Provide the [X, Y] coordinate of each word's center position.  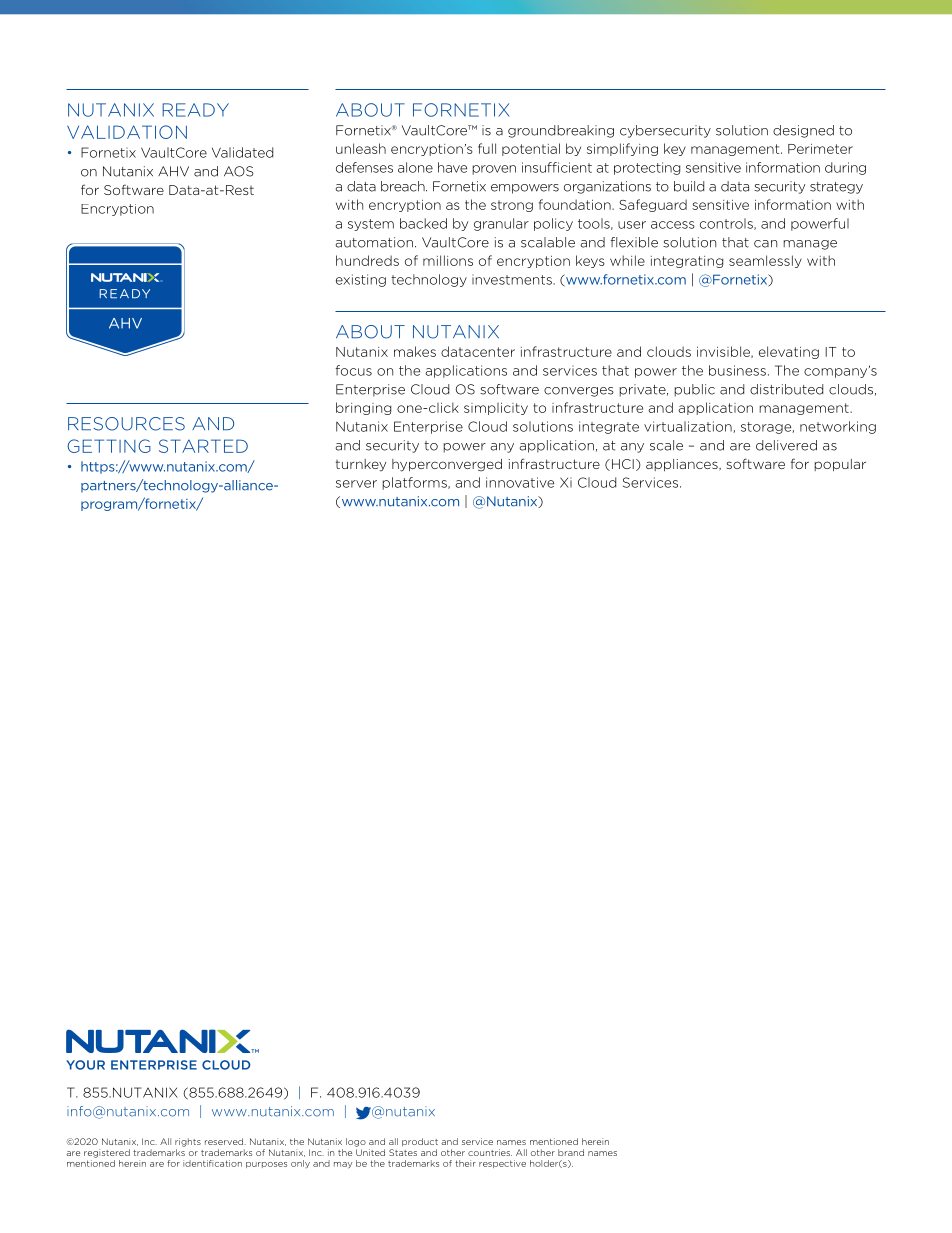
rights [188, 1142]
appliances [683, 465]
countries [490, 1152]
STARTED [203, 446]
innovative [520, 482]
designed [803, 131]
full [487, 148]
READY [195, 110]
